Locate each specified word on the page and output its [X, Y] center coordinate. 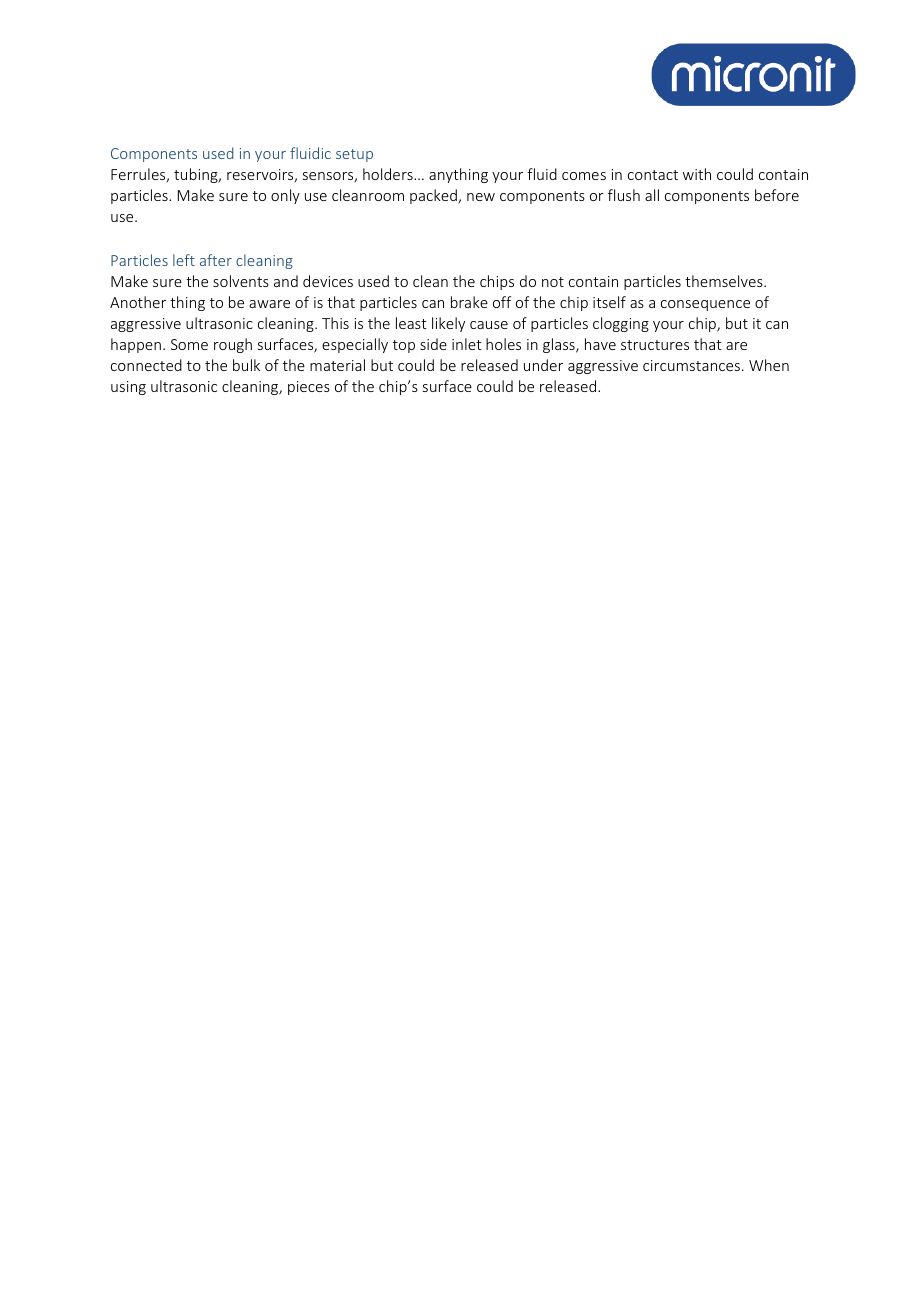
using [128, 388]
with [697, 174]
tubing [197, 175]
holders [389, 174]
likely [448, 324]
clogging [621, 324]
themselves [725, 281]
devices [328, 281]
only [285, 196]
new [481, 197]
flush [624, 195]
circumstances [691, 365]
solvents [241, 281]
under [543, 365]
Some [189, 344]
